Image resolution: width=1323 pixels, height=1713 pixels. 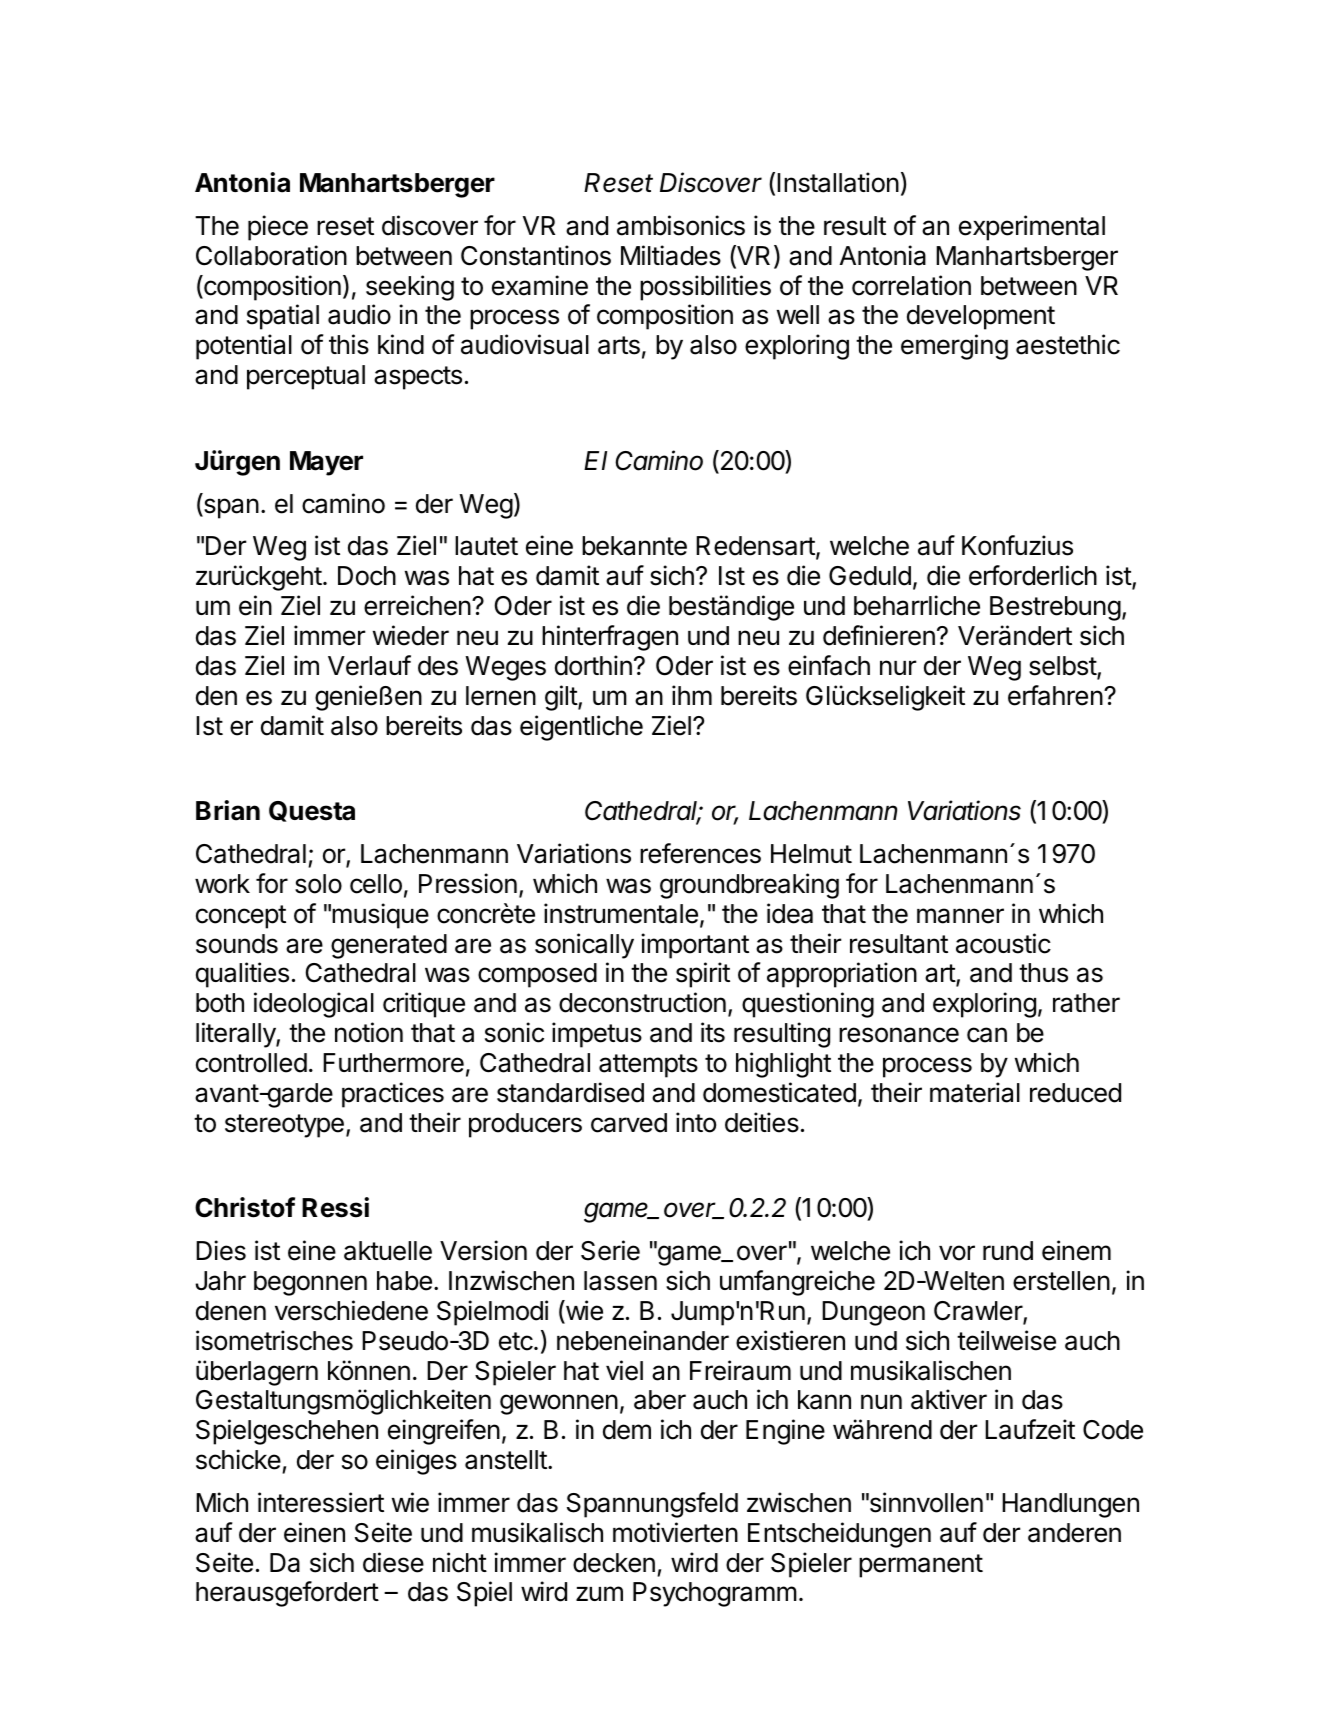 I want to click on deconstruction, so click(x=642, y=1002).
